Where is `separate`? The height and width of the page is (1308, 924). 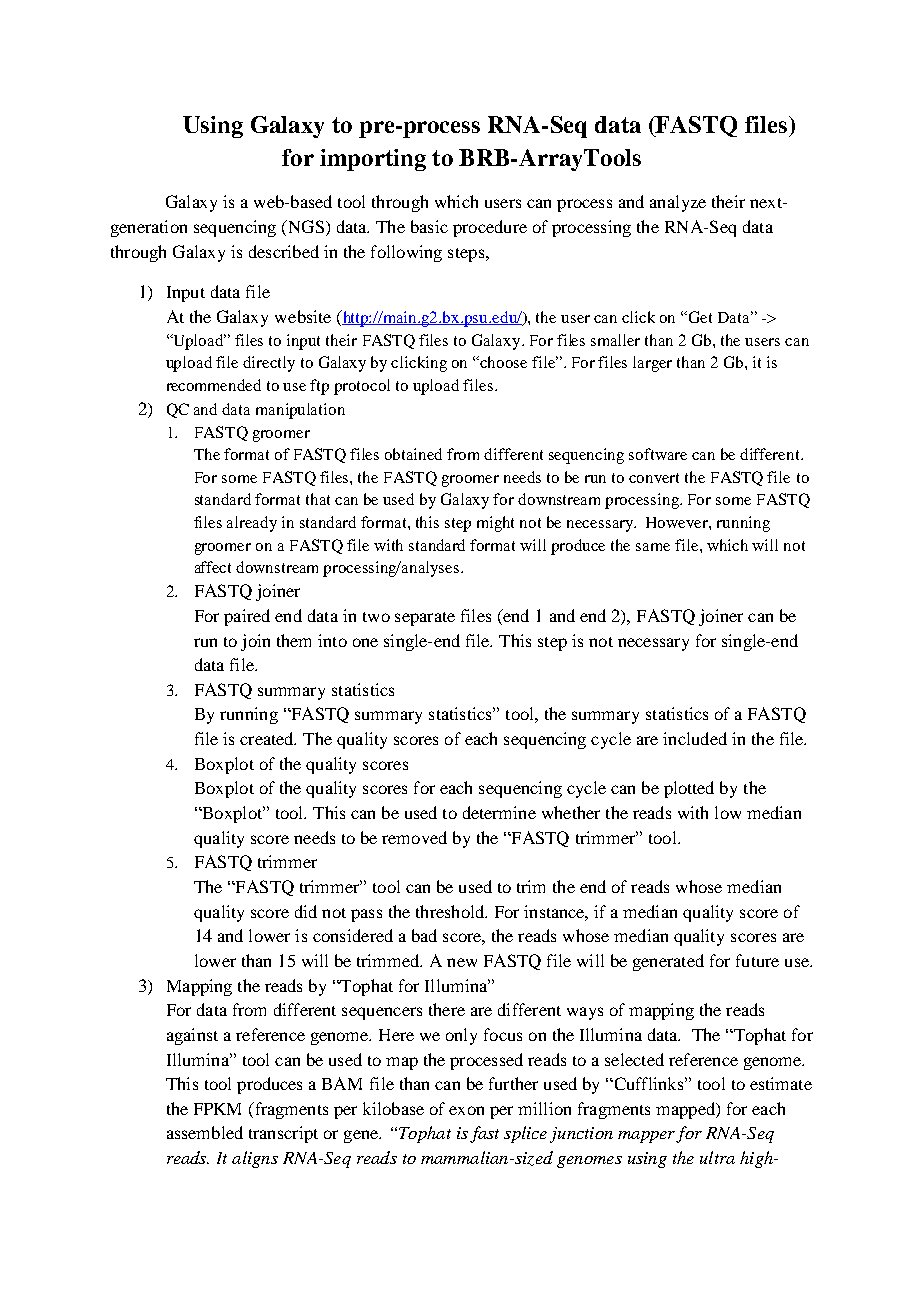 separate is located at coordinates (425, 619).
